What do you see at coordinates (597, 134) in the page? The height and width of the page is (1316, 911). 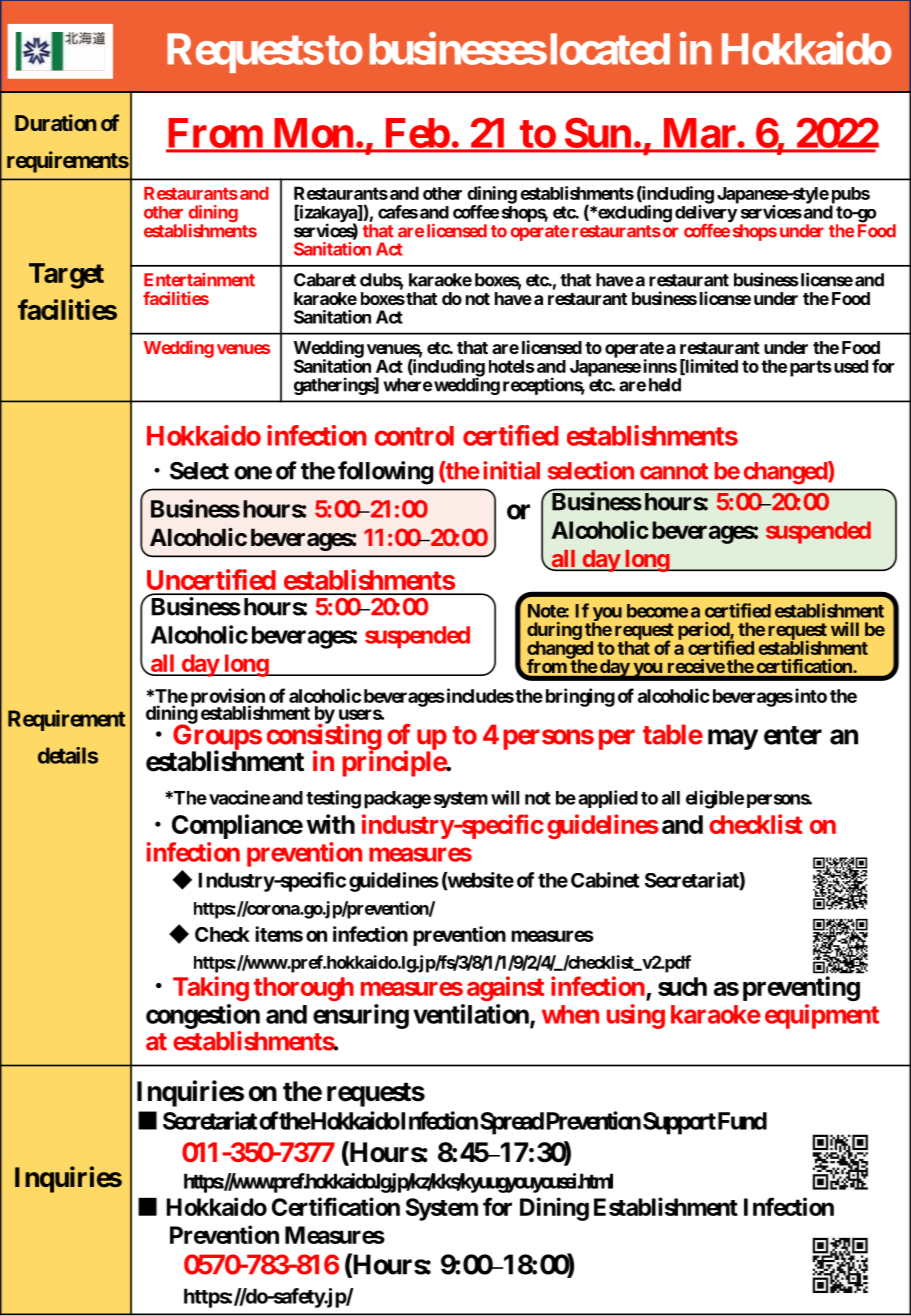 I see `Sun` at bounding box center [597, 134].
